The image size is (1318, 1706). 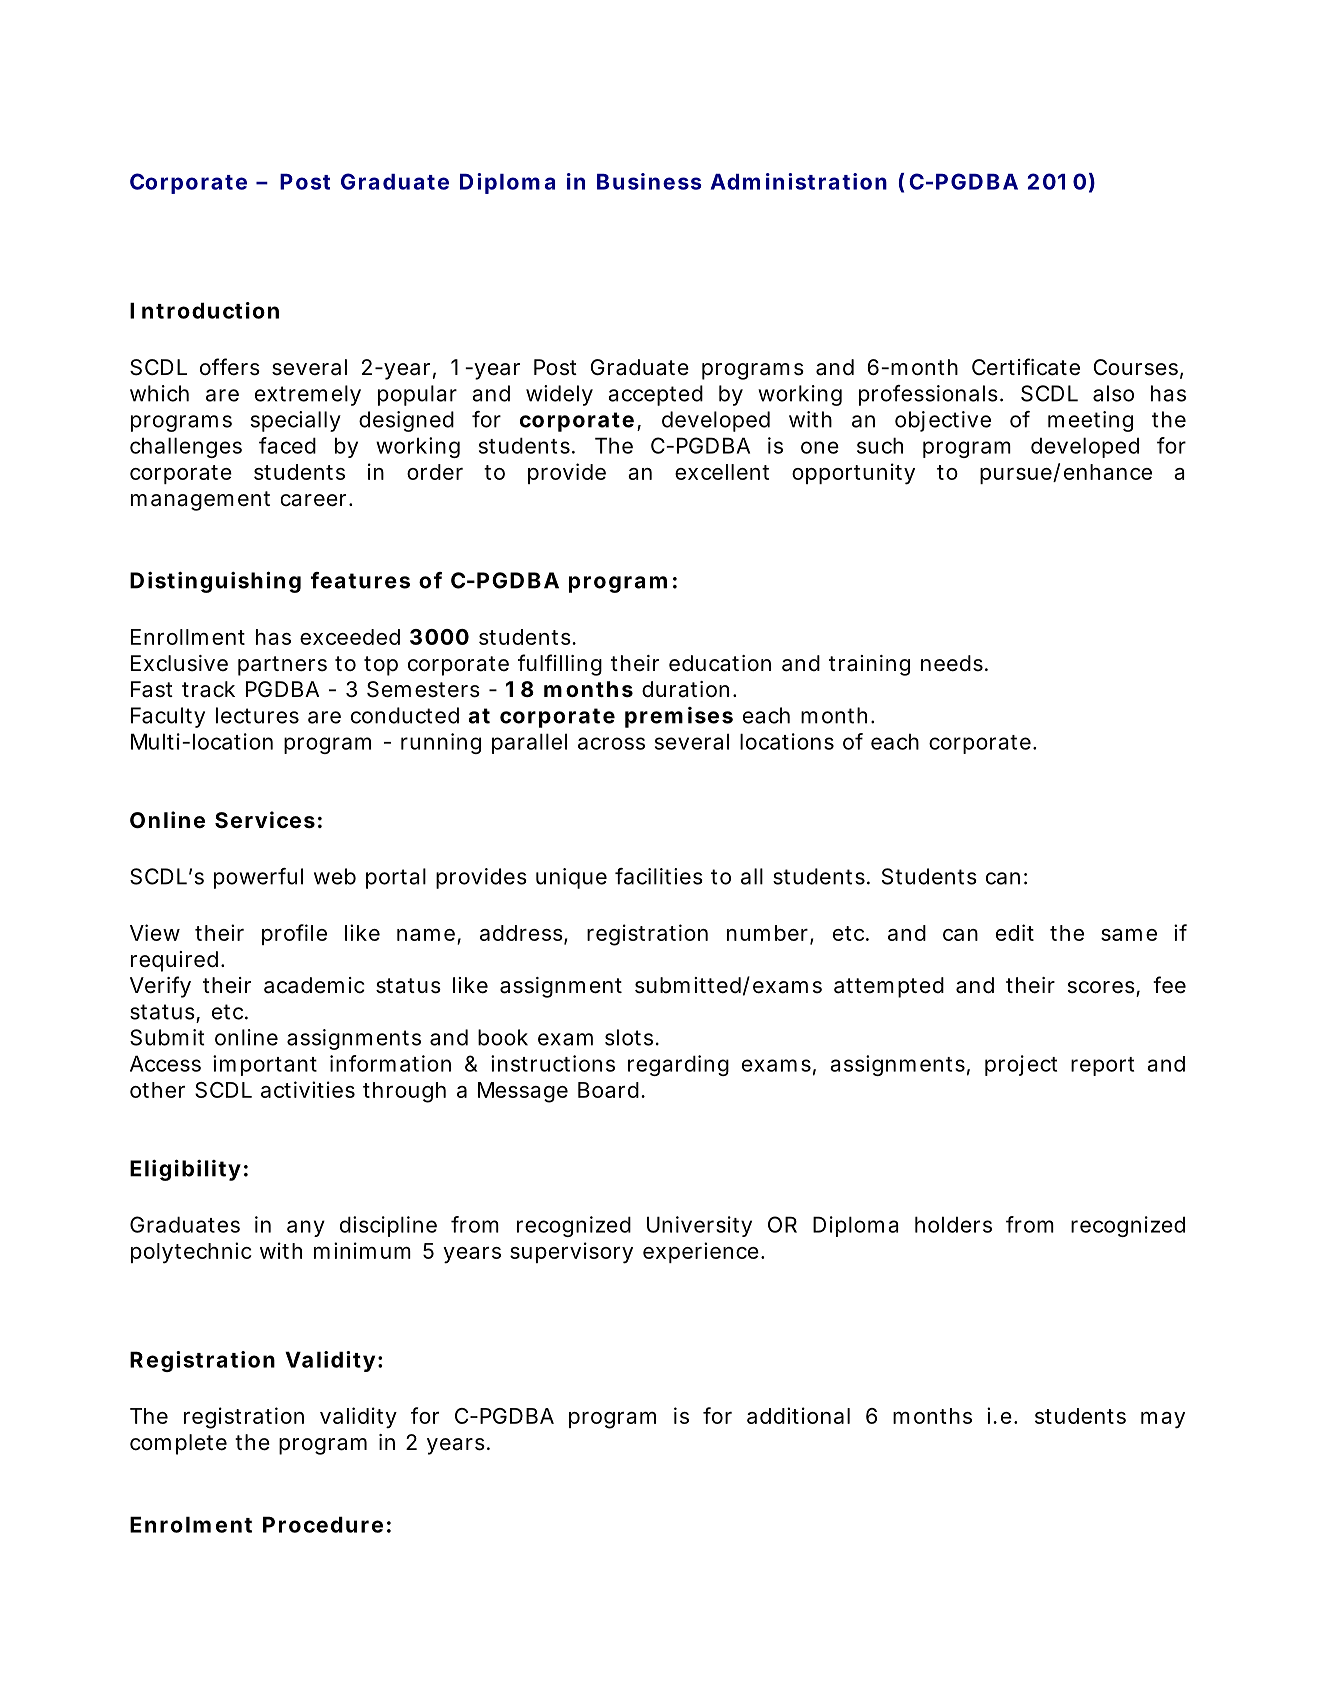 What do you see at coordinates (1021, 1065) in the document?
I see `project` at bounding box center [1021, 1065].
